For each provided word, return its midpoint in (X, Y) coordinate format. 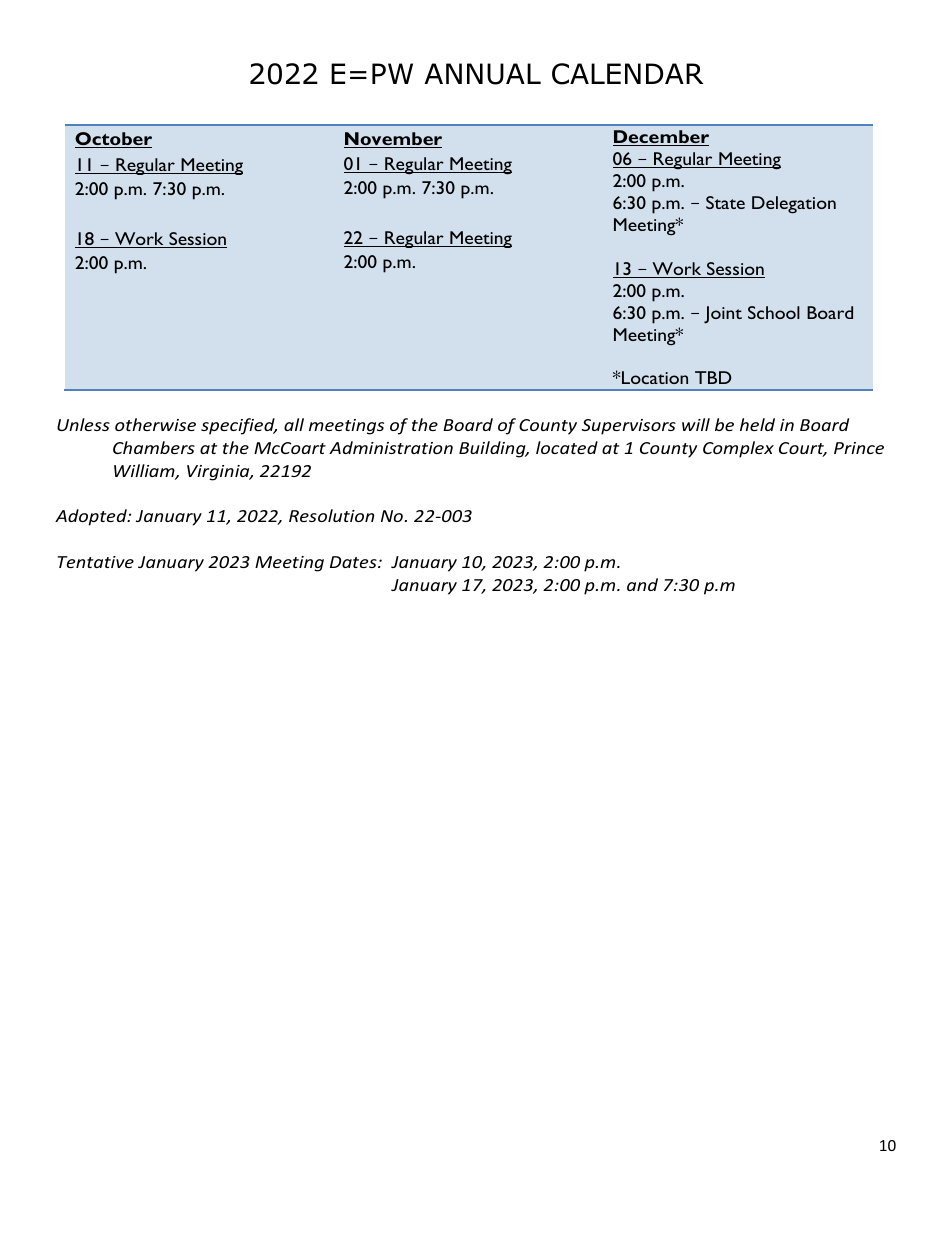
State (725, 202)
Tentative (96, 562)
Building (493, 449)
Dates (354, 562)
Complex (738, 449)
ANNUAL (482, 74)
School (774, 312)
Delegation (794, 205)
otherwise (155, 424)
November (393, 140)
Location (655, 377)
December (661, 138)
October (113, 140)
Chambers (154, 447)
